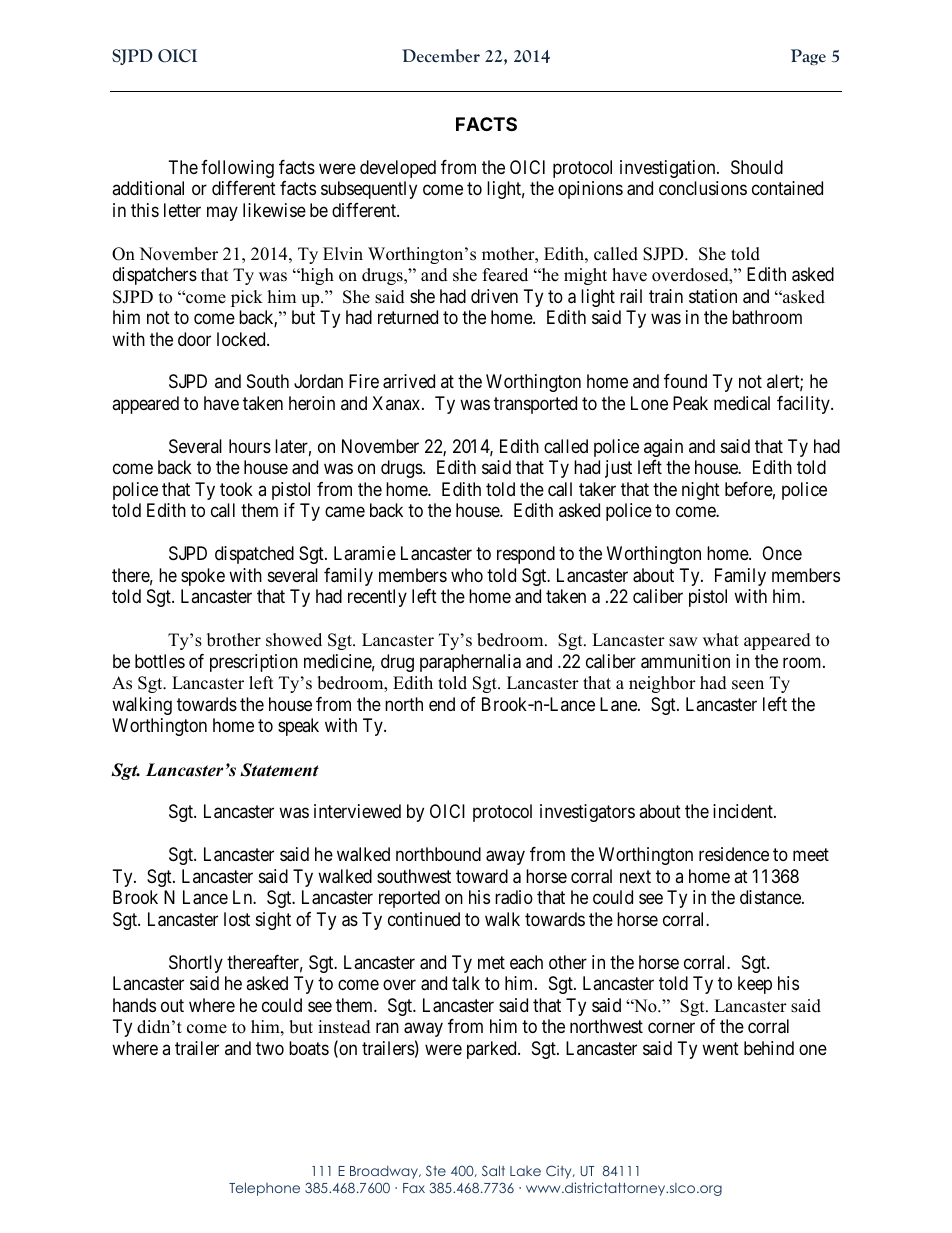  What do you see at coordinates (237, 919) in the page?
I see `lost` at bounding box center [237, 919].
